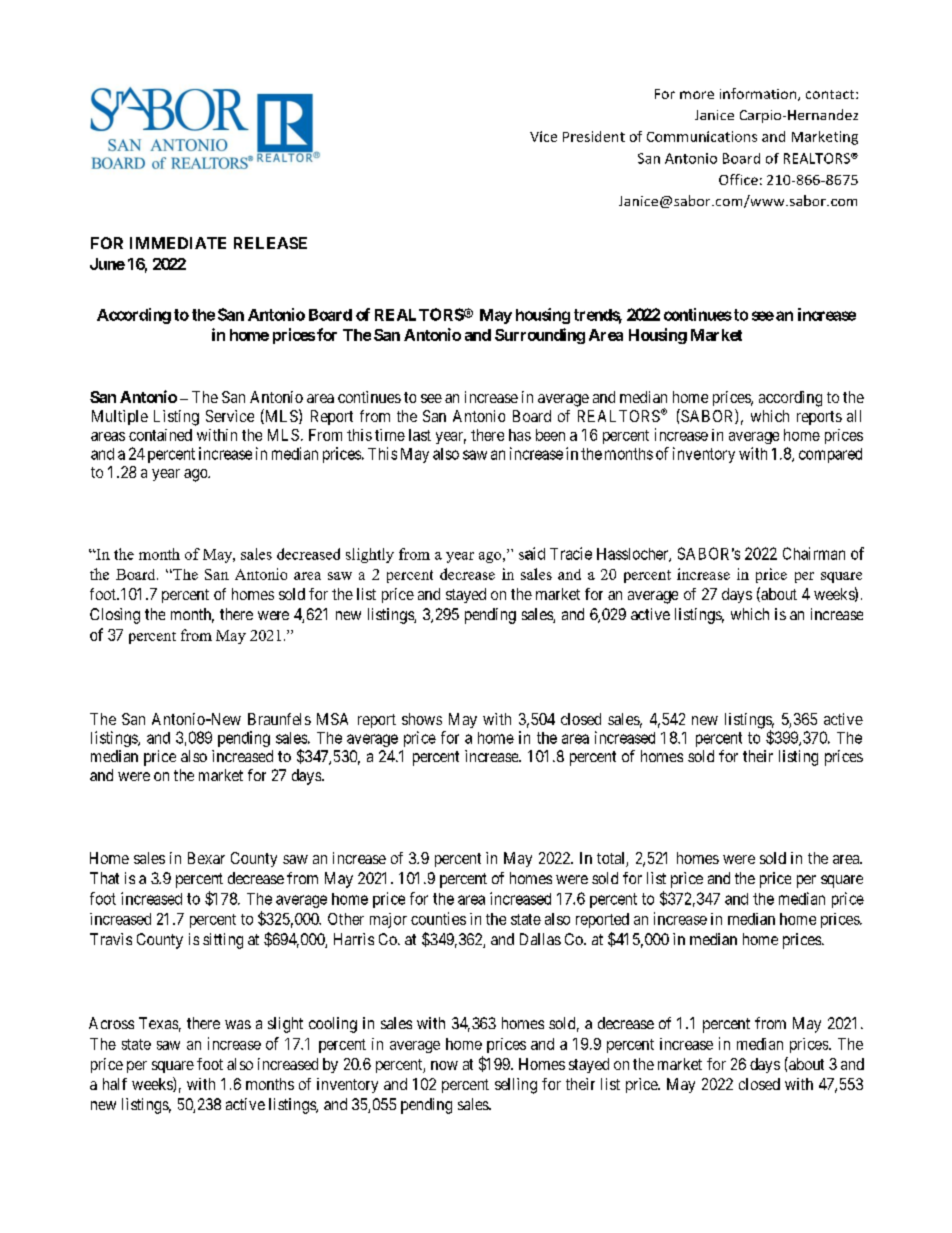 The image size is (952, 1233). Describe the element at coordinates (540, 939) in the page. I see `Dallas` at that location.
